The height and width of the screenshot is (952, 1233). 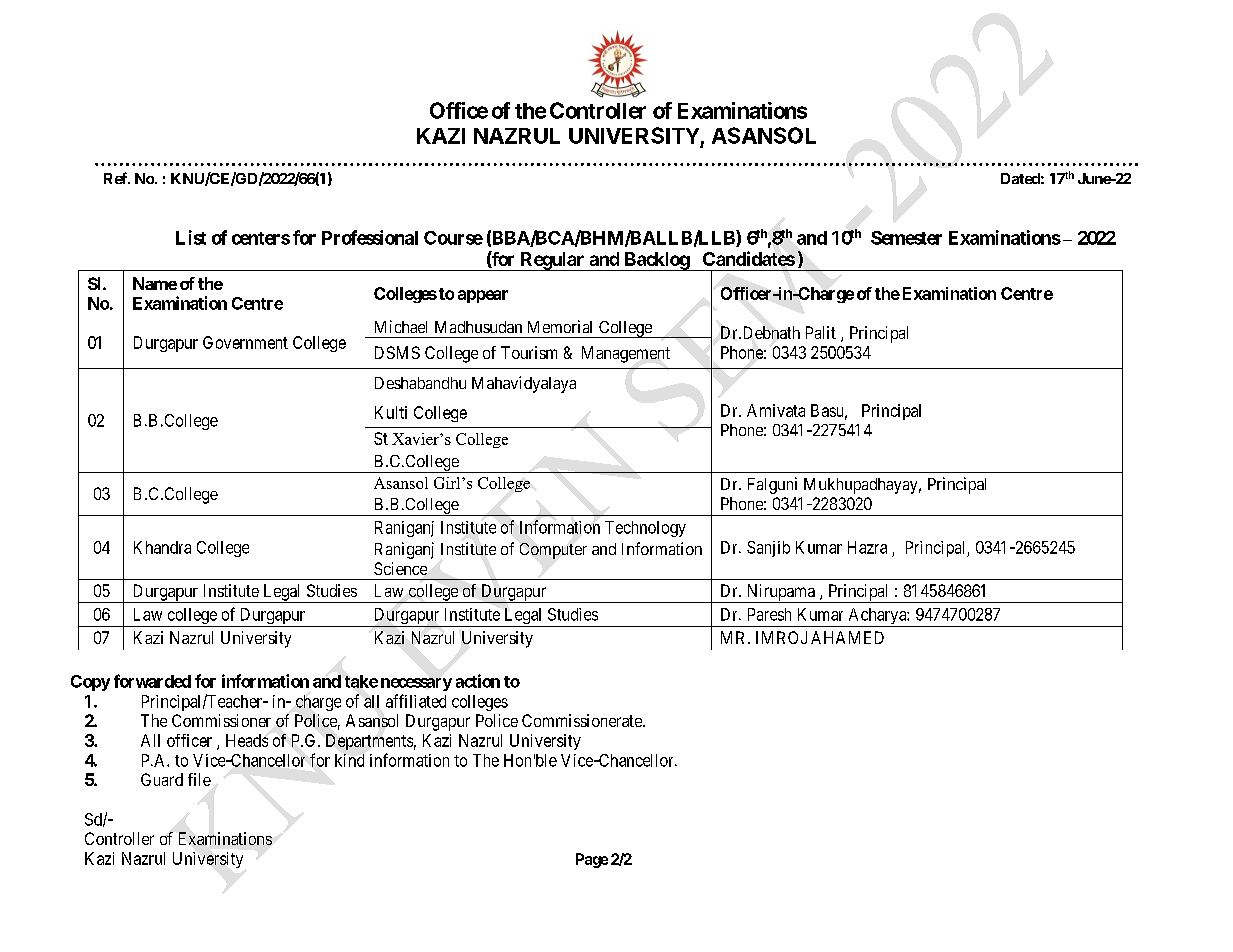 What do you see at coordinates (199, 779) in the screenshot?
I see `file` at bounding box center [199, 779].
